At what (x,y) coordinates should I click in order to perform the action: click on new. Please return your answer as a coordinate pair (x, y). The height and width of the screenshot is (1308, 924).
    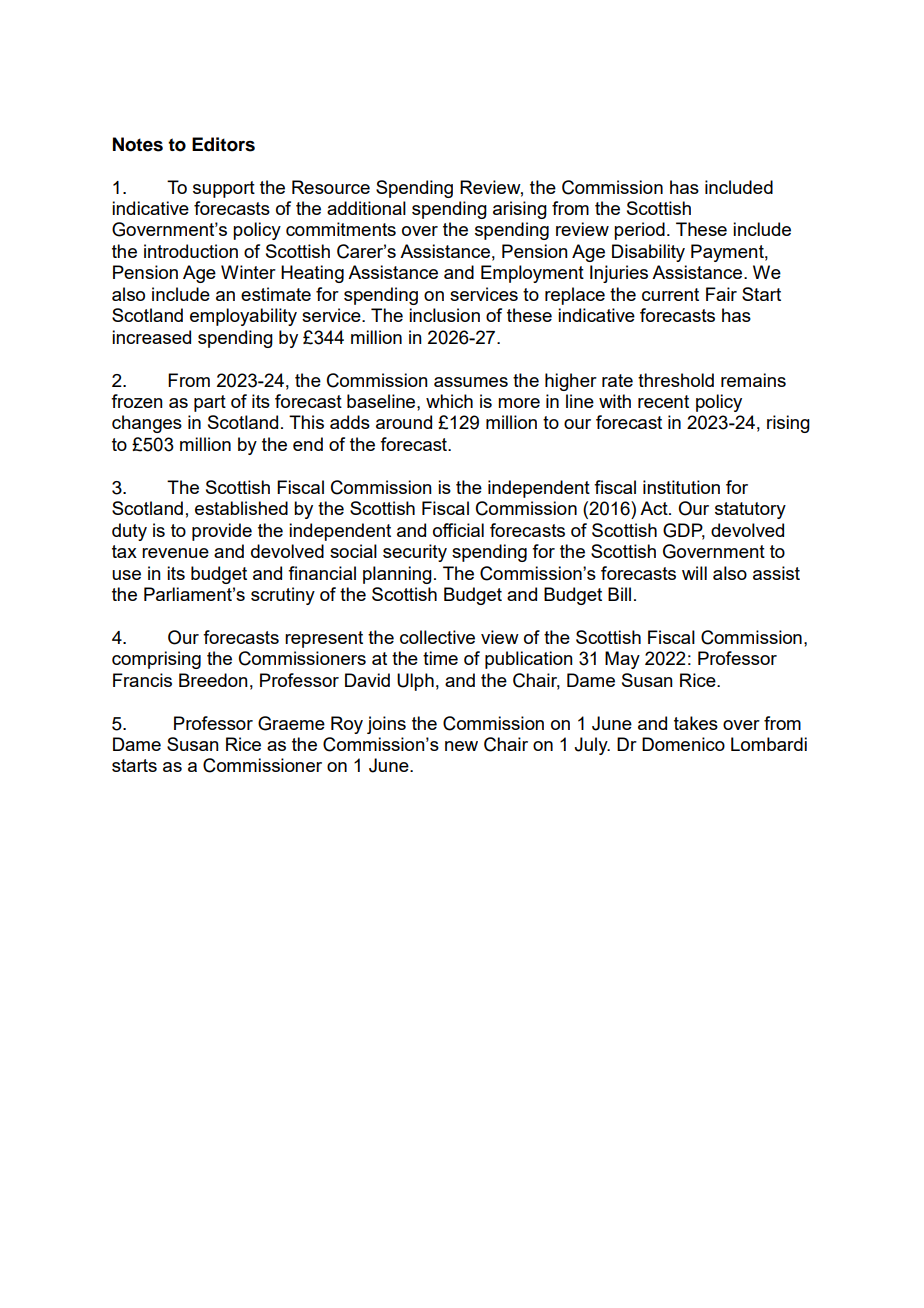
    Looking at the image, I should click on (461, 746).
